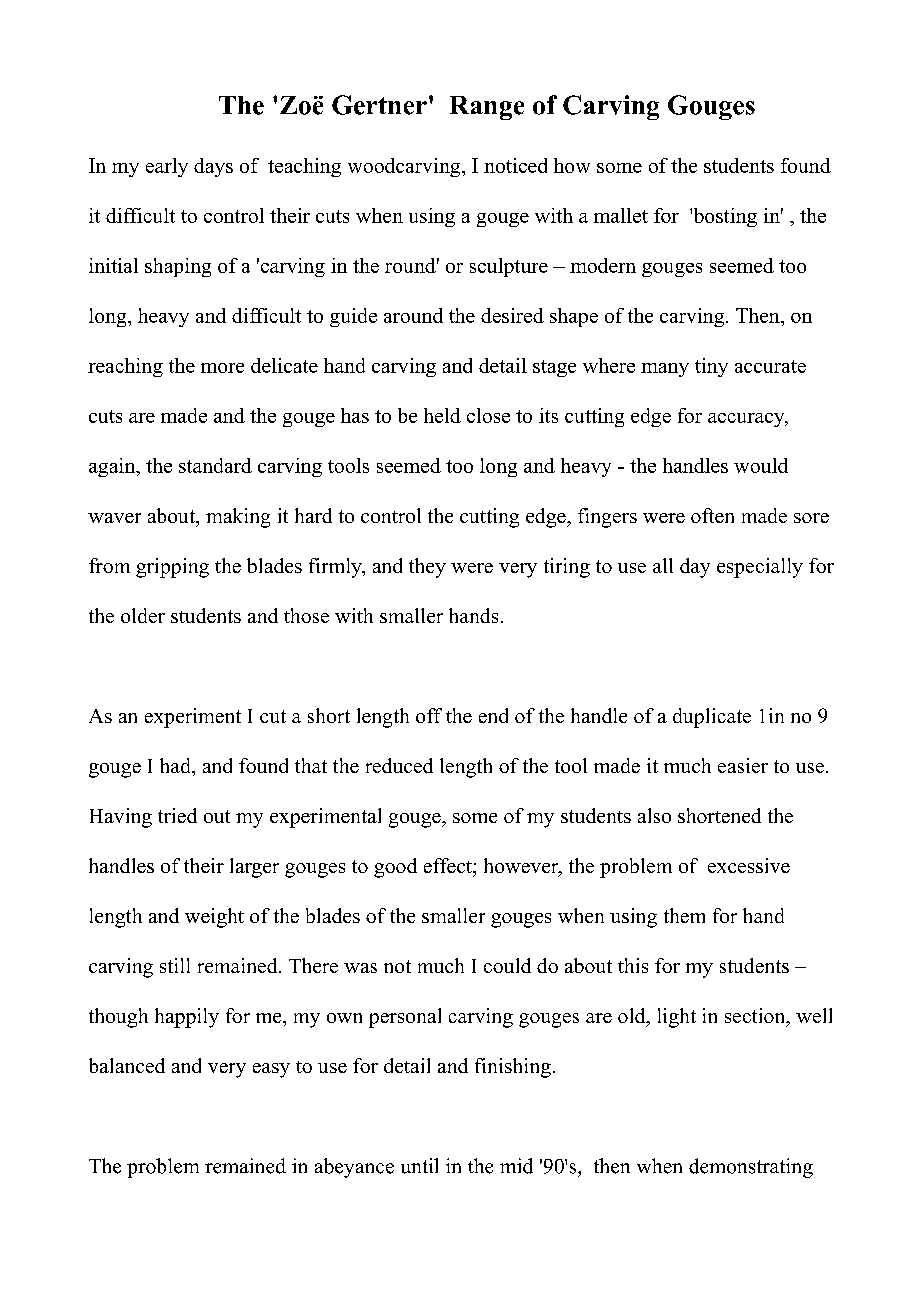 The height and width of the page is (1308, 924). Describe the element at coordinates (399, 765) in the page. I see `reduced` at that location.
